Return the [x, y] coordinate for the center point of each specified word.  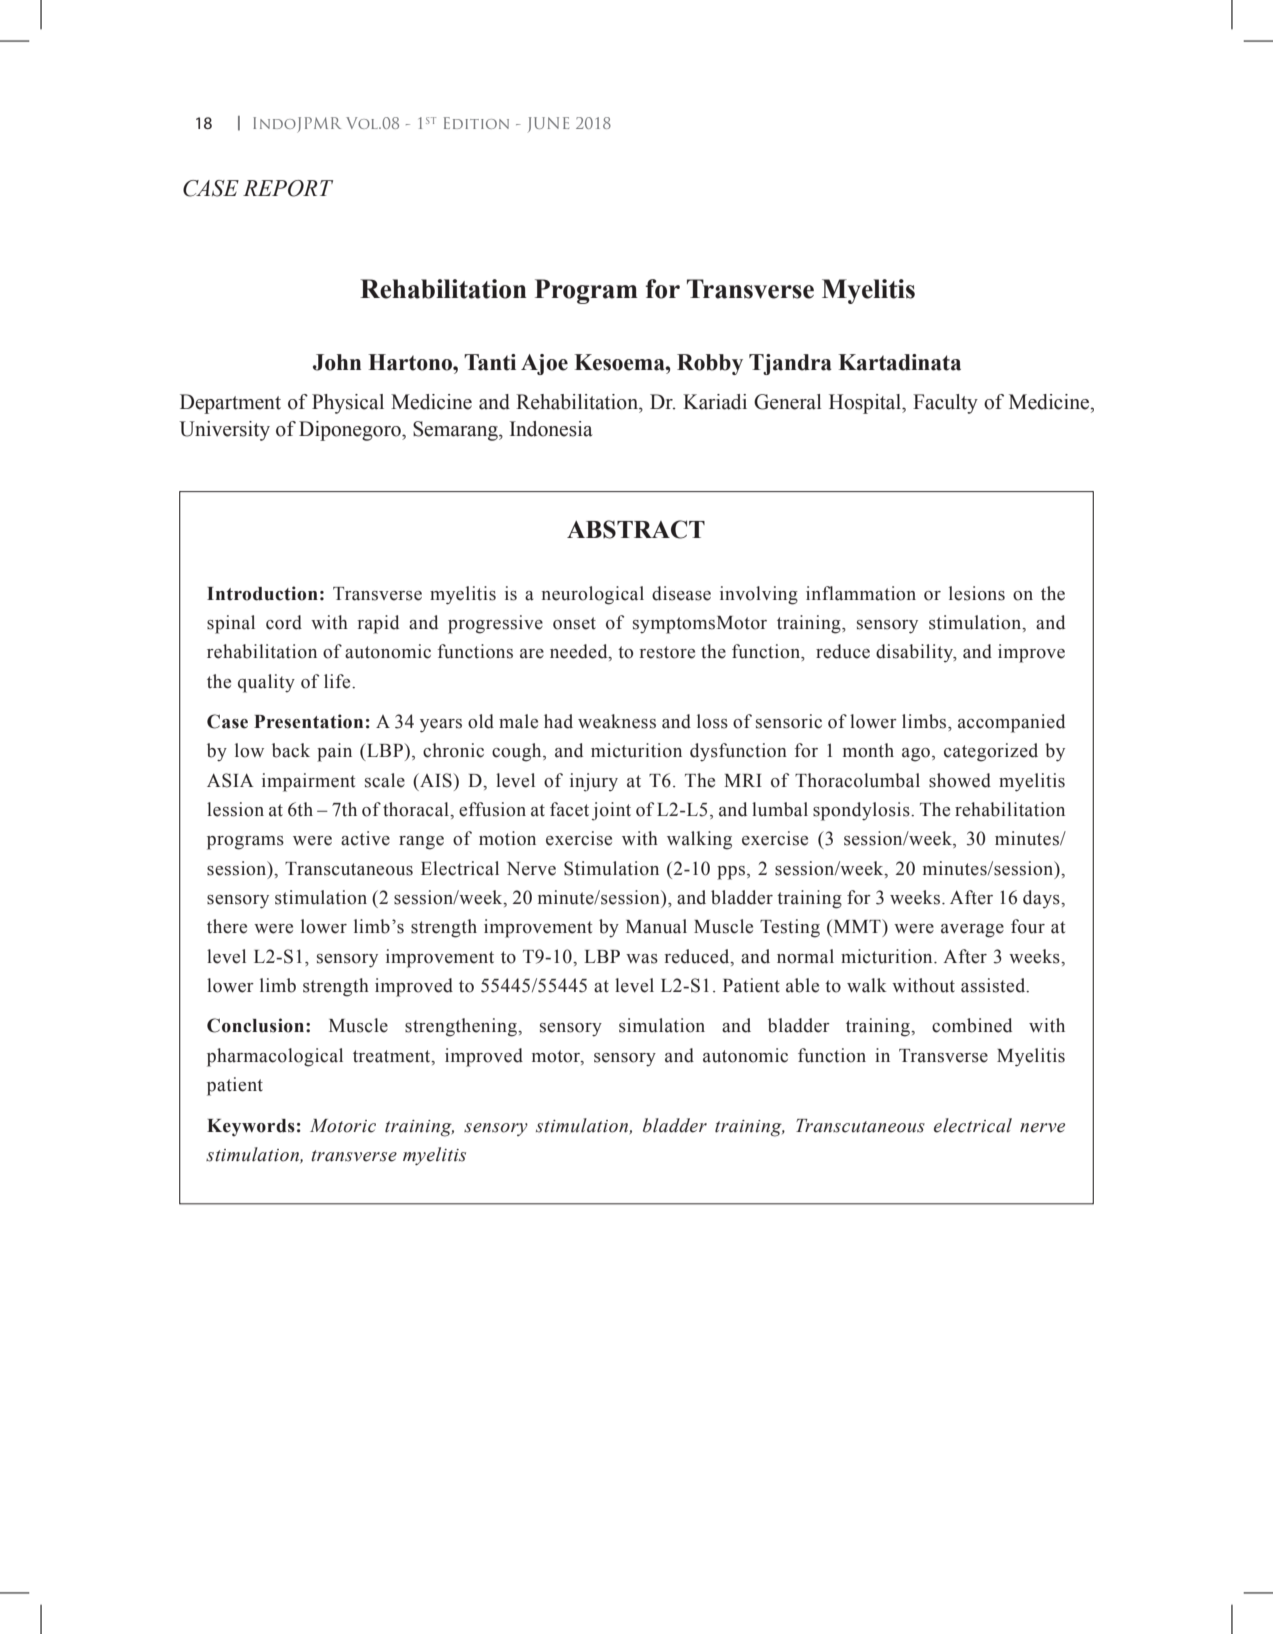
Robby [710, 364]
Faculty [945, 404]
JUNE [548, 124]
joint [611, 811]
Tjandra [790, 364]
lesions [977, 593]
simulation [662, 1025]
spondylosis [862, 811]
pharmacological [275, 1057]
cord [284, 622]
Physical [348, 404]
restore [667, 652]
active [365, 838]
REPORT [288, 188]
